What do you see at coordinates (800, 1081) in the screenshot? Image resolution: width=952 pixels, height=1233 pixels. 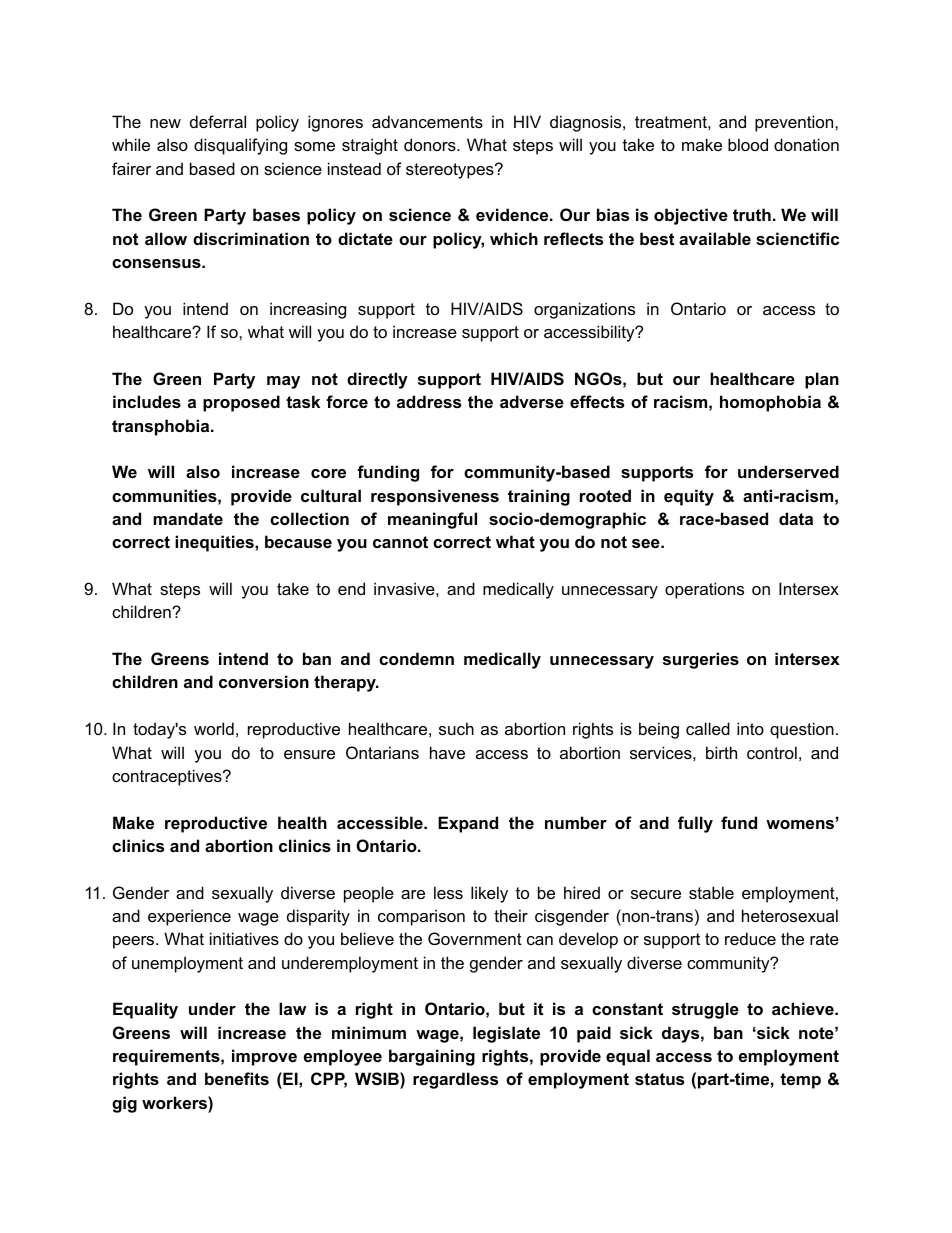 I see `temp` at bounding box center [800, 1081].
